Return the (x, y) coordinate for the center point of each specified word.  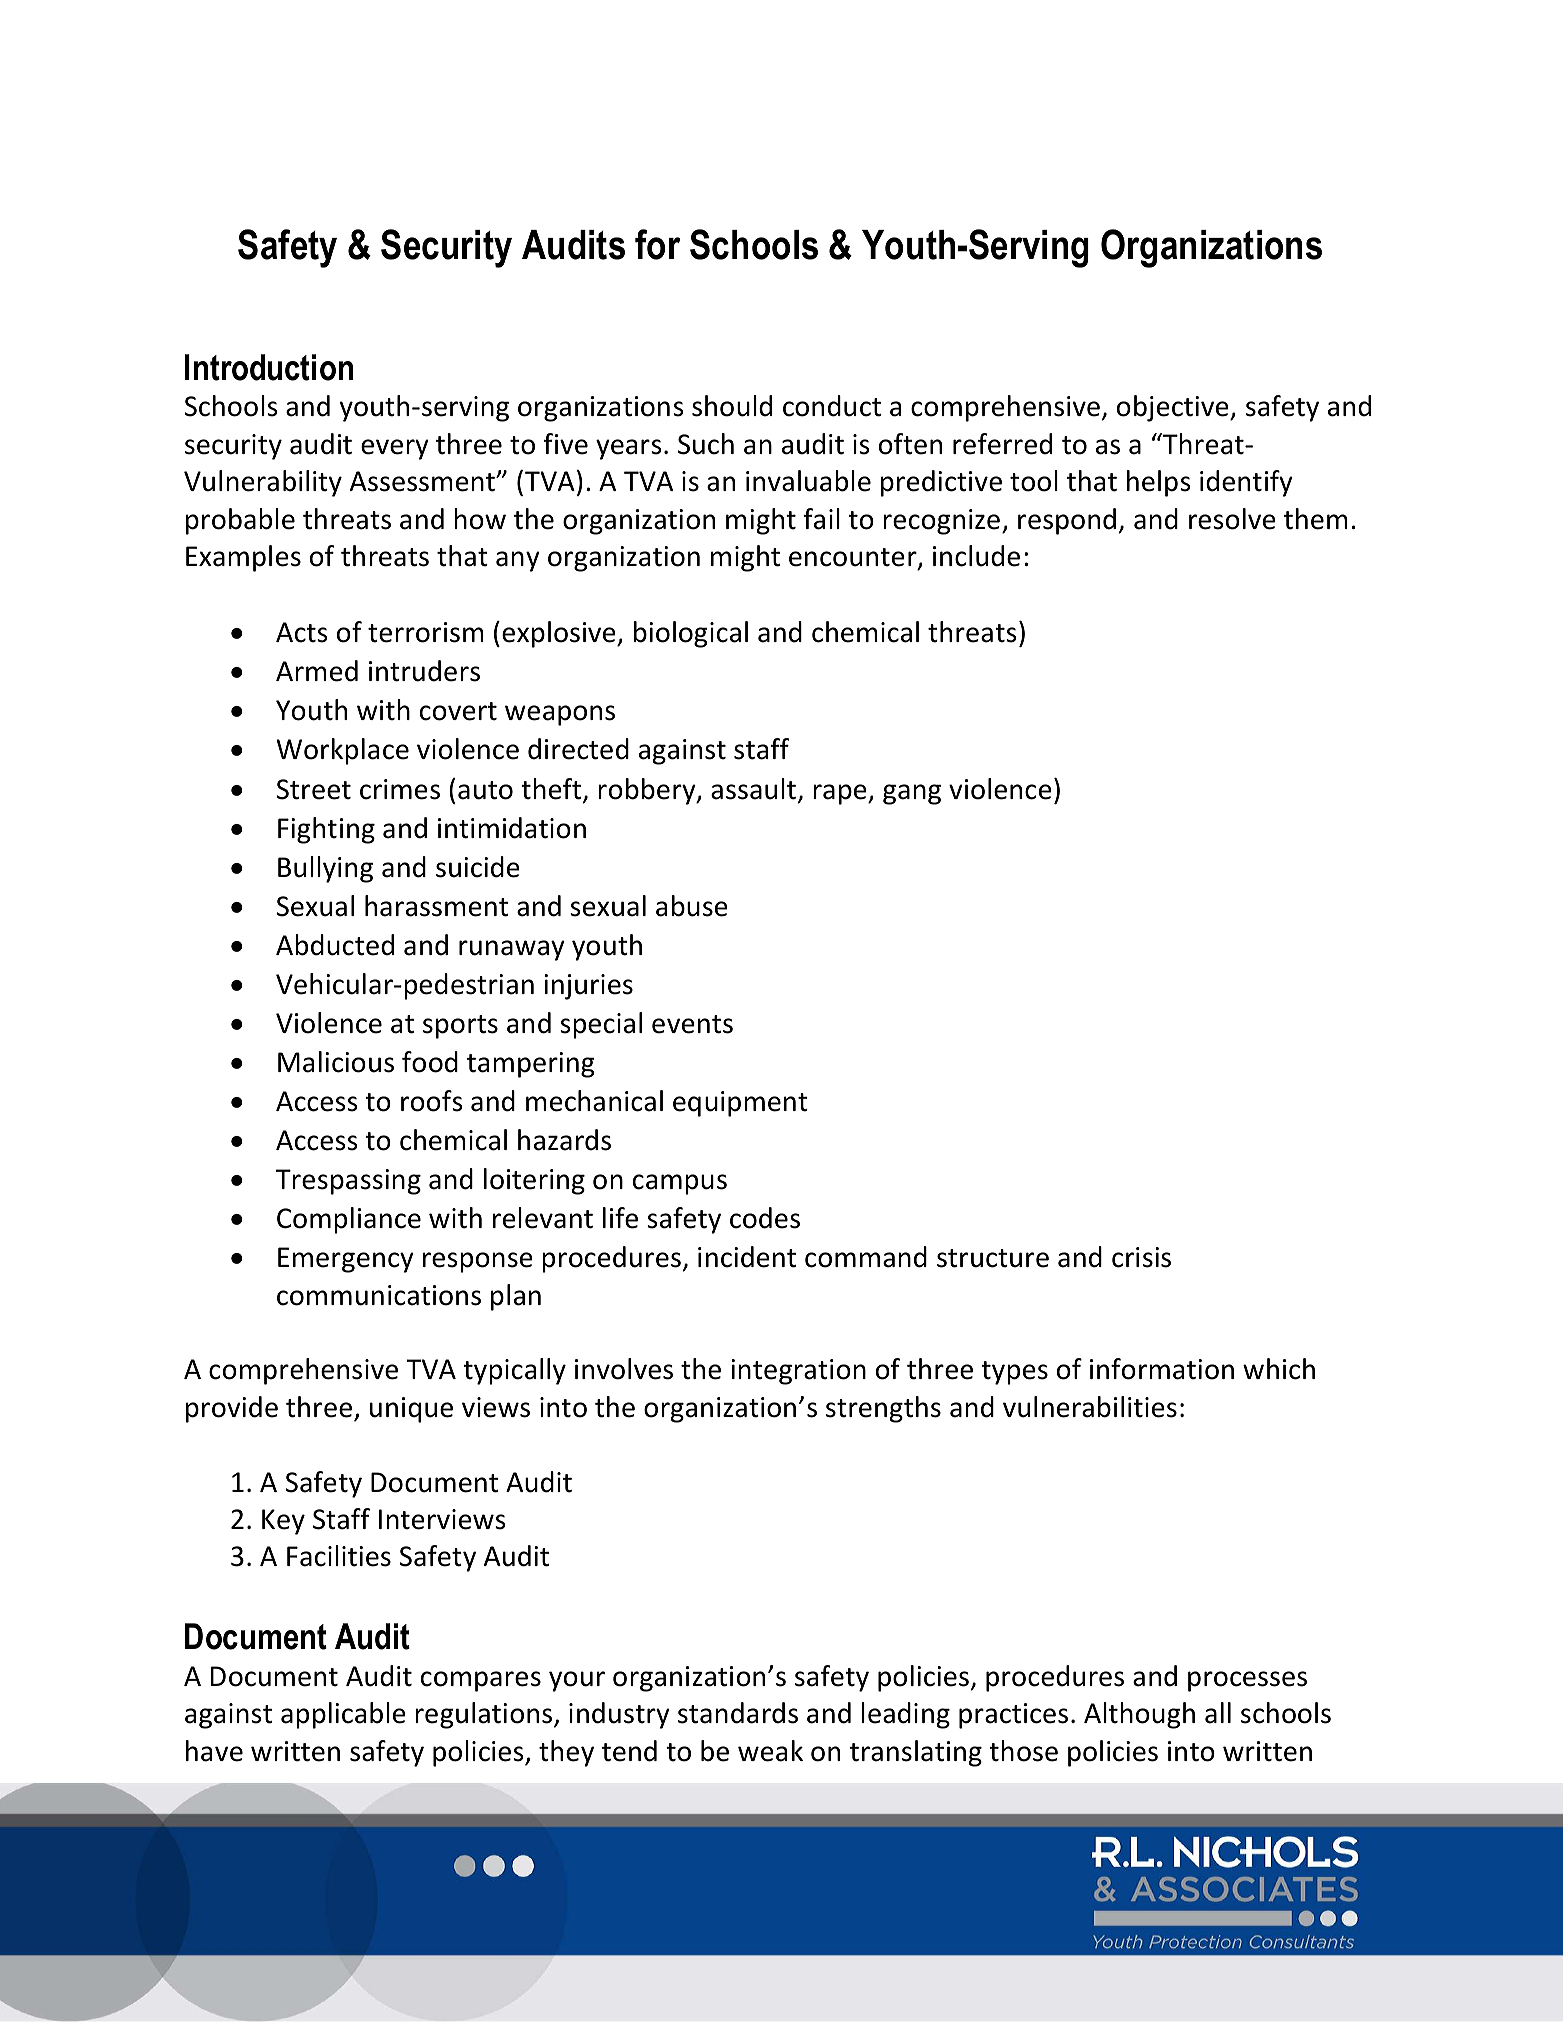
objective (1174, 408)
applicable (343, 1715)
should (732, 406)
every (395, 449)
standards (738, 1713)
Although (1139, 1715)
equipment (740, 1104)
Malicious (336, 1062)
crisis (1141, 1257)
